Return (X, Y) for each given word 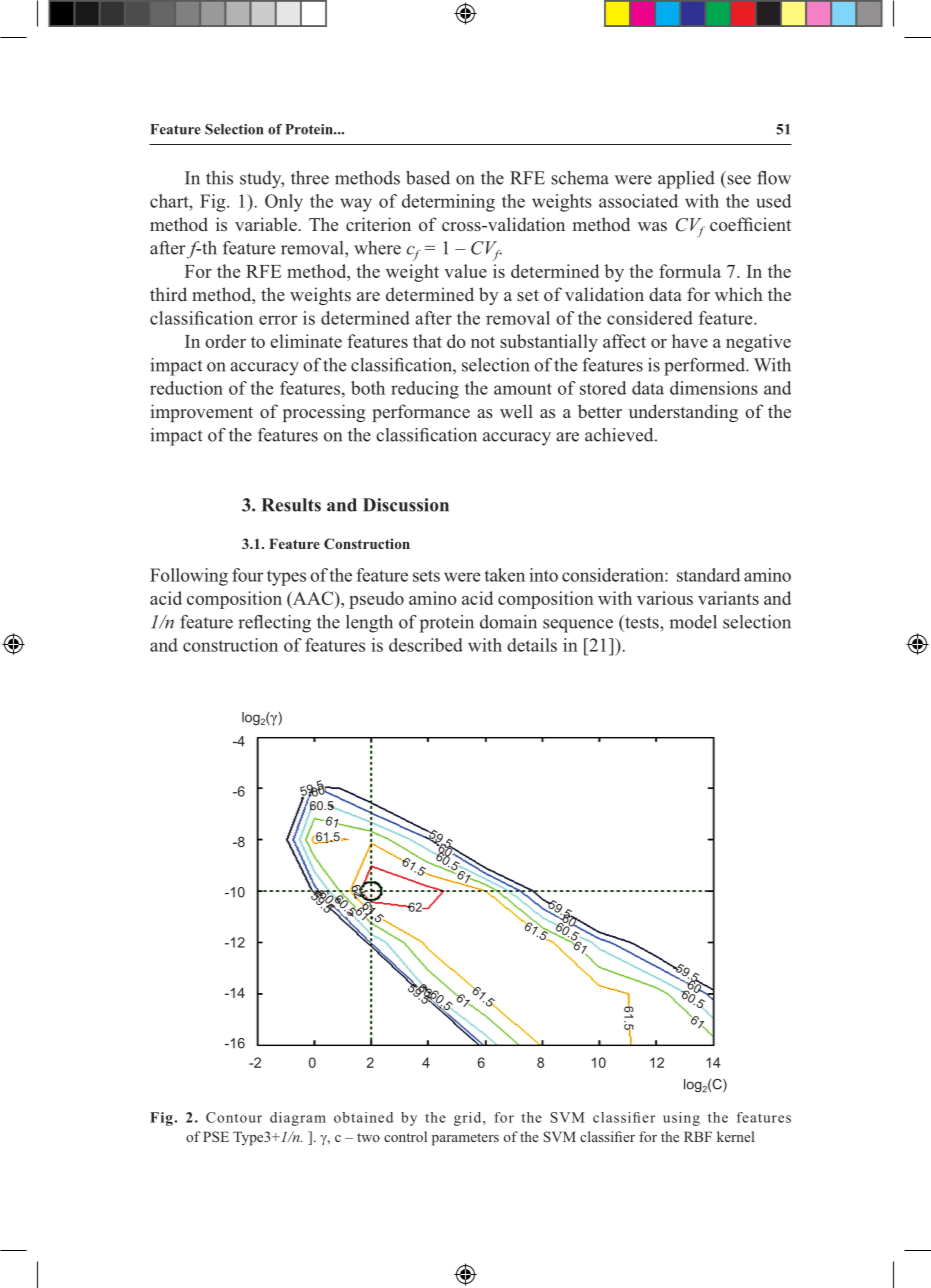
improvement (201, 413)
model (693, 622)
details (532, 645)
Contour (234, 1117)
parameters (465, 1139)
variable (267, 224)
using (681, 1119)
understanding (683, 413)
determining (448, 203)
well (516, 411)
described (426, 645)
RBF (698, 1136)
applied (686, 180)
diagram (298, 1119)
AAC (313, 599)
